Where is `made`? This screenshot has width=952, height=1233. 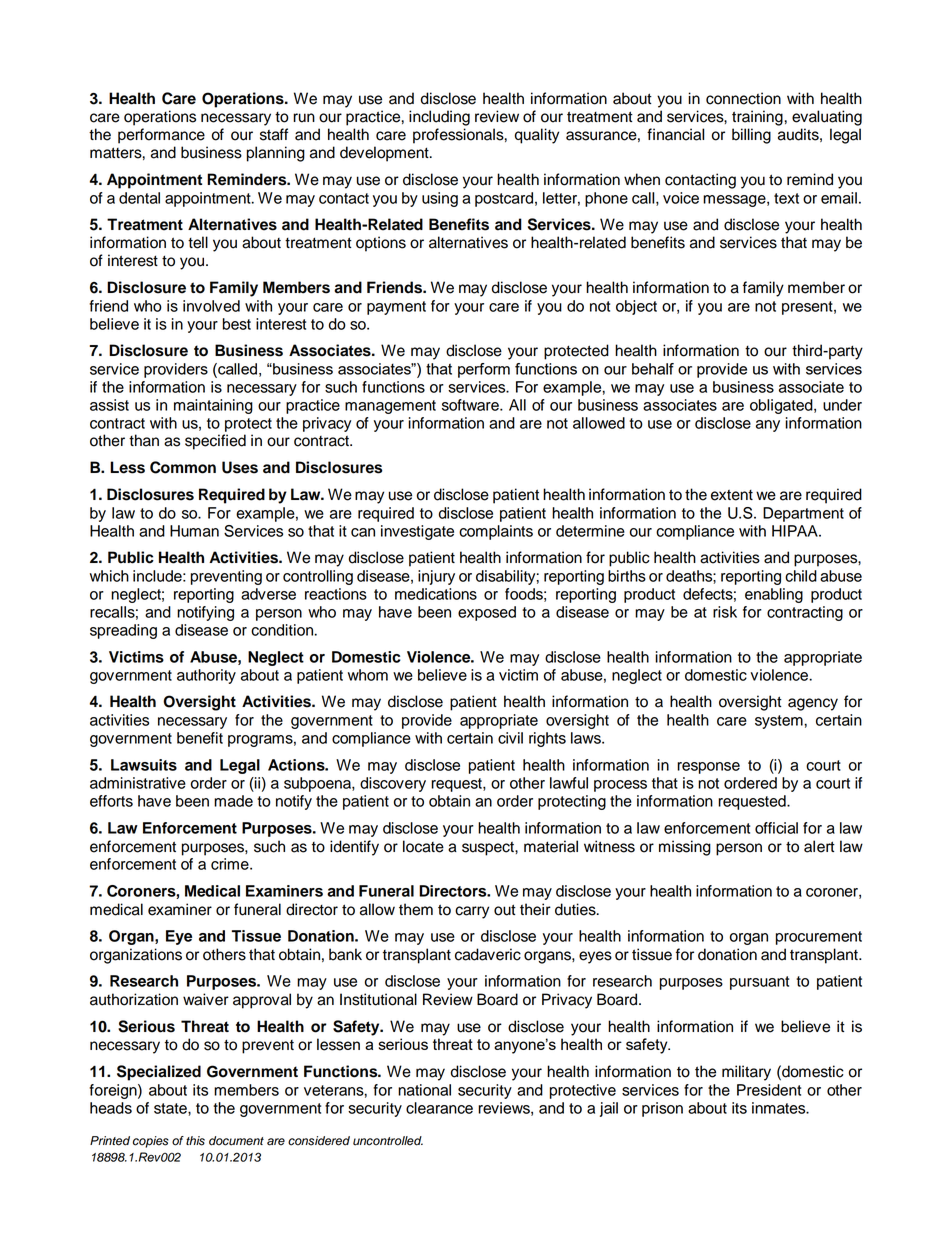 made is located at coordinates (233, 801).
